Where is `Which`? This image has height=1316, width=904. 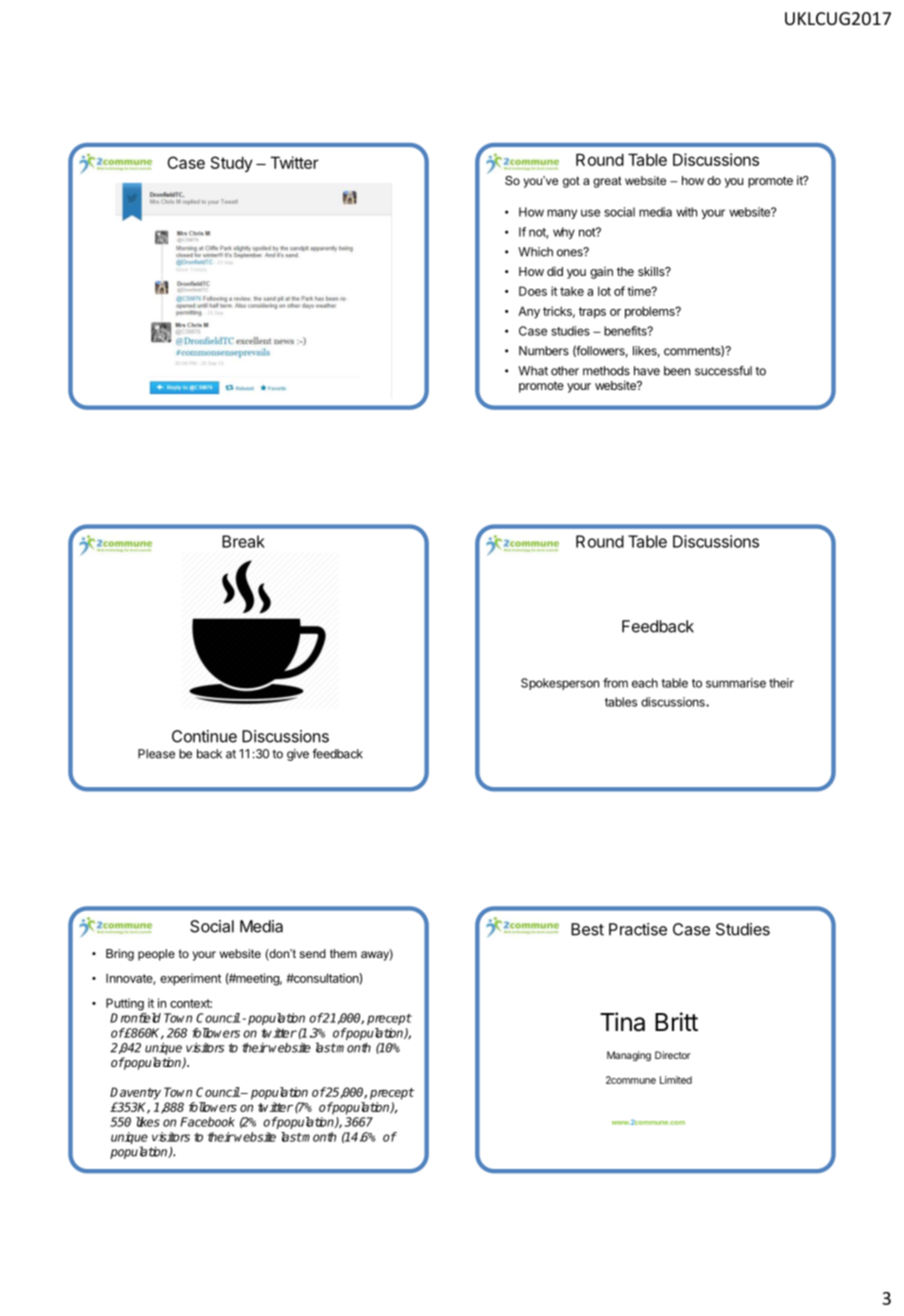
Which is located at coordinates (535, 252).
